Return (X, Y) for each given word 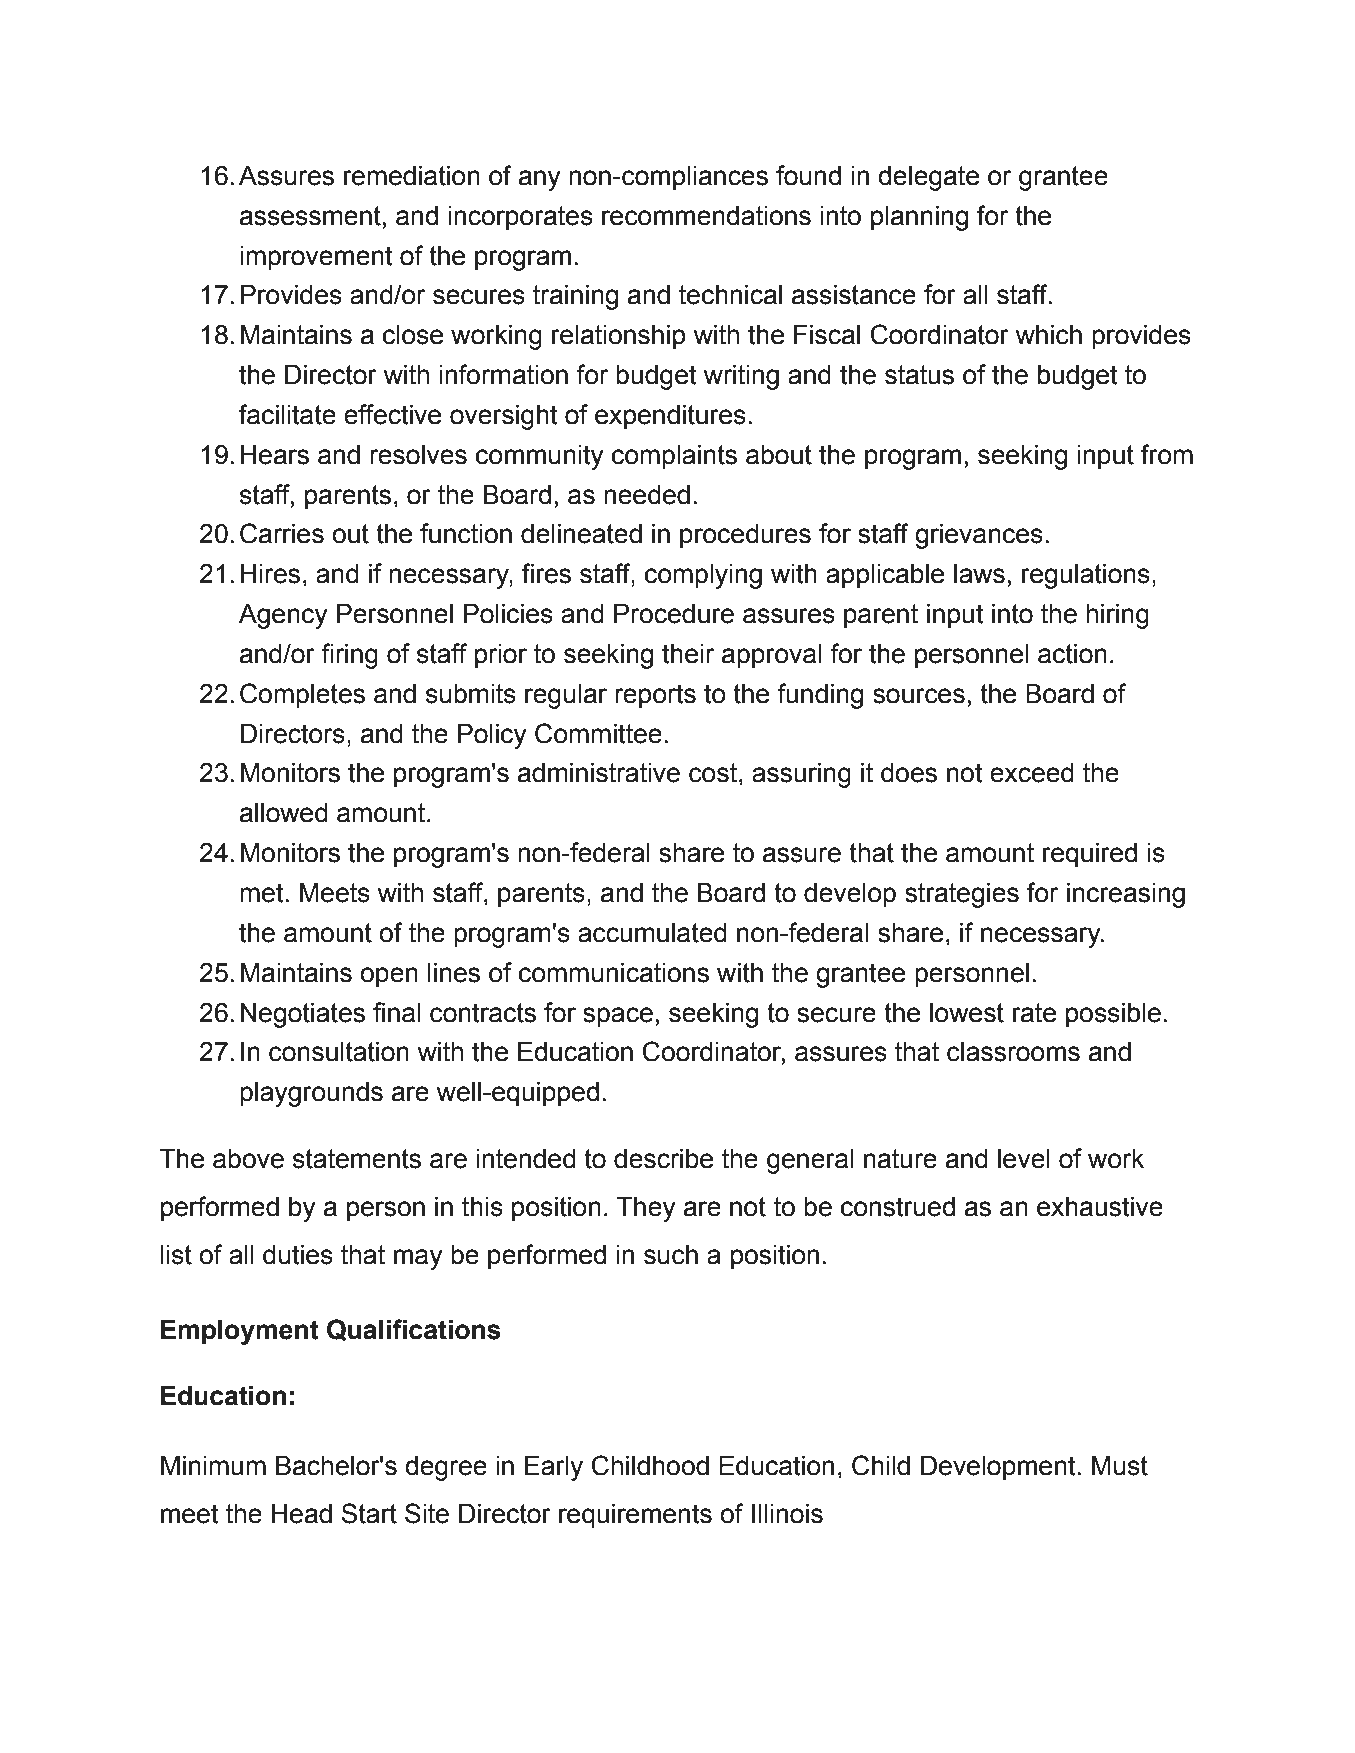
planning (919, 218)
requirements (635, 1516)
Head (302, 1514)
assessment (310, 216)
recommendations (706, 216)
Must (1120, 1466)
